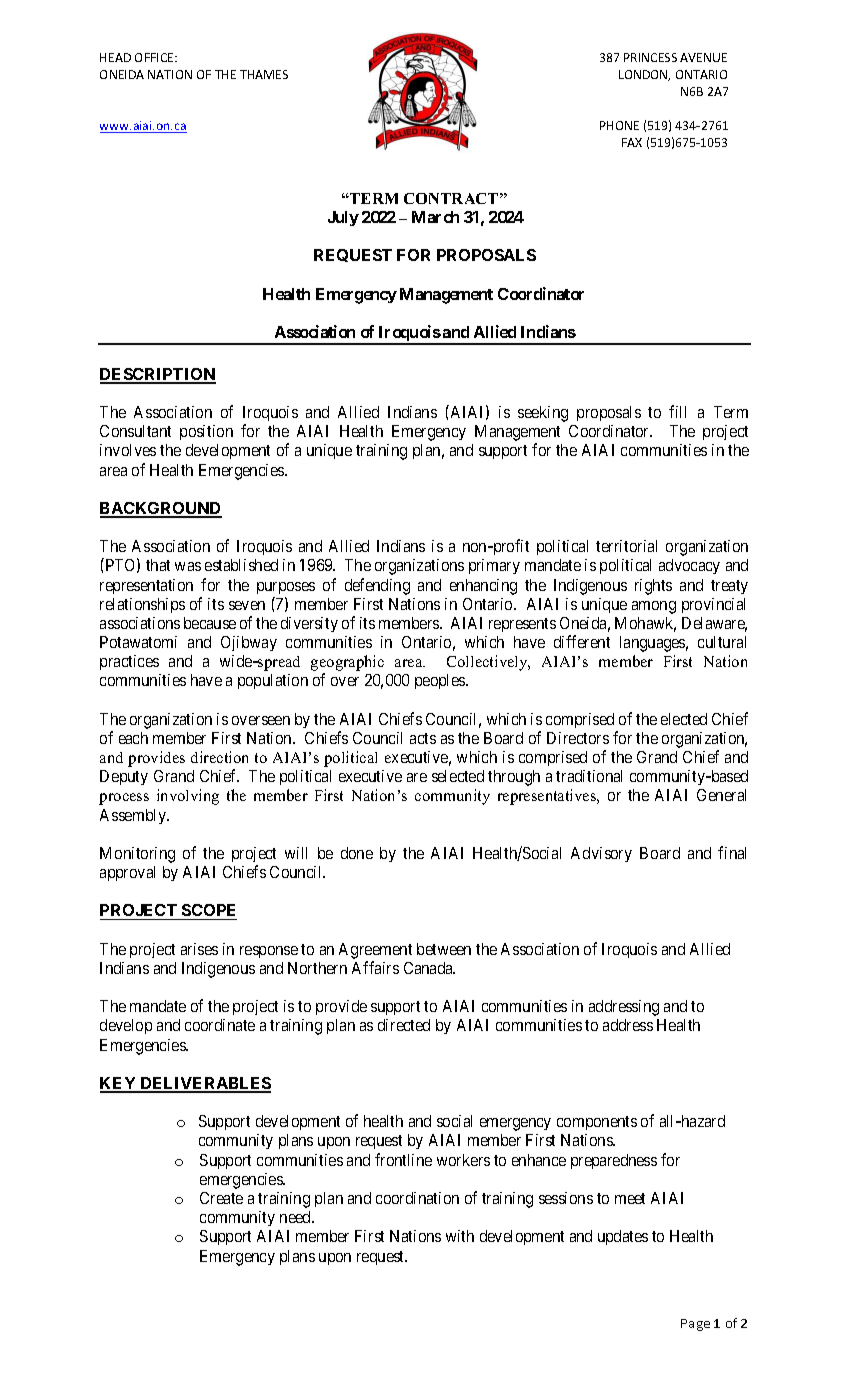 The width and height of the screenshot is (849, 1400). I want to click on SCOPE, so click(208, 912).
